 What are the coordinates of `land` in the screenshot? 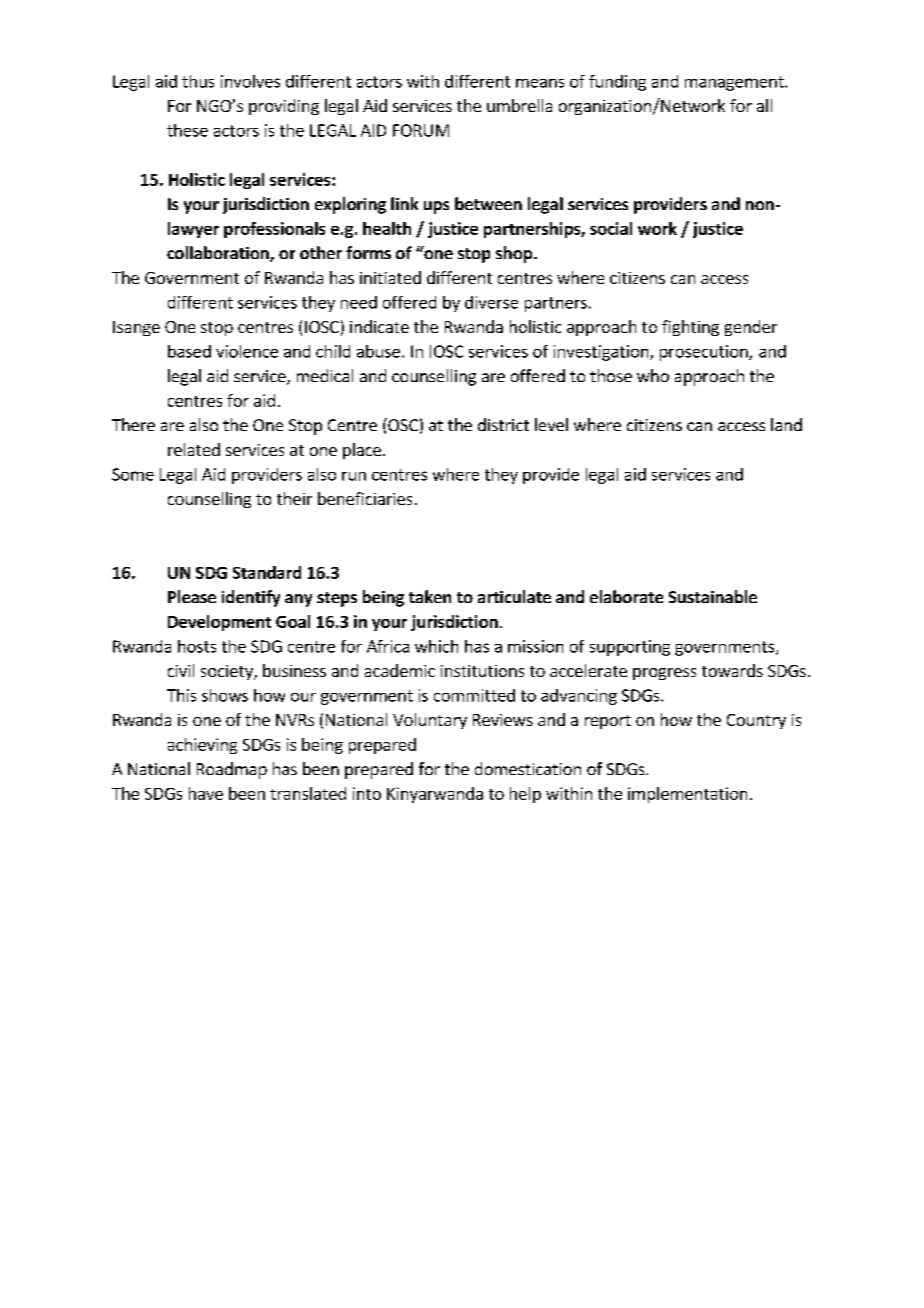 It's located at (786, 424).
